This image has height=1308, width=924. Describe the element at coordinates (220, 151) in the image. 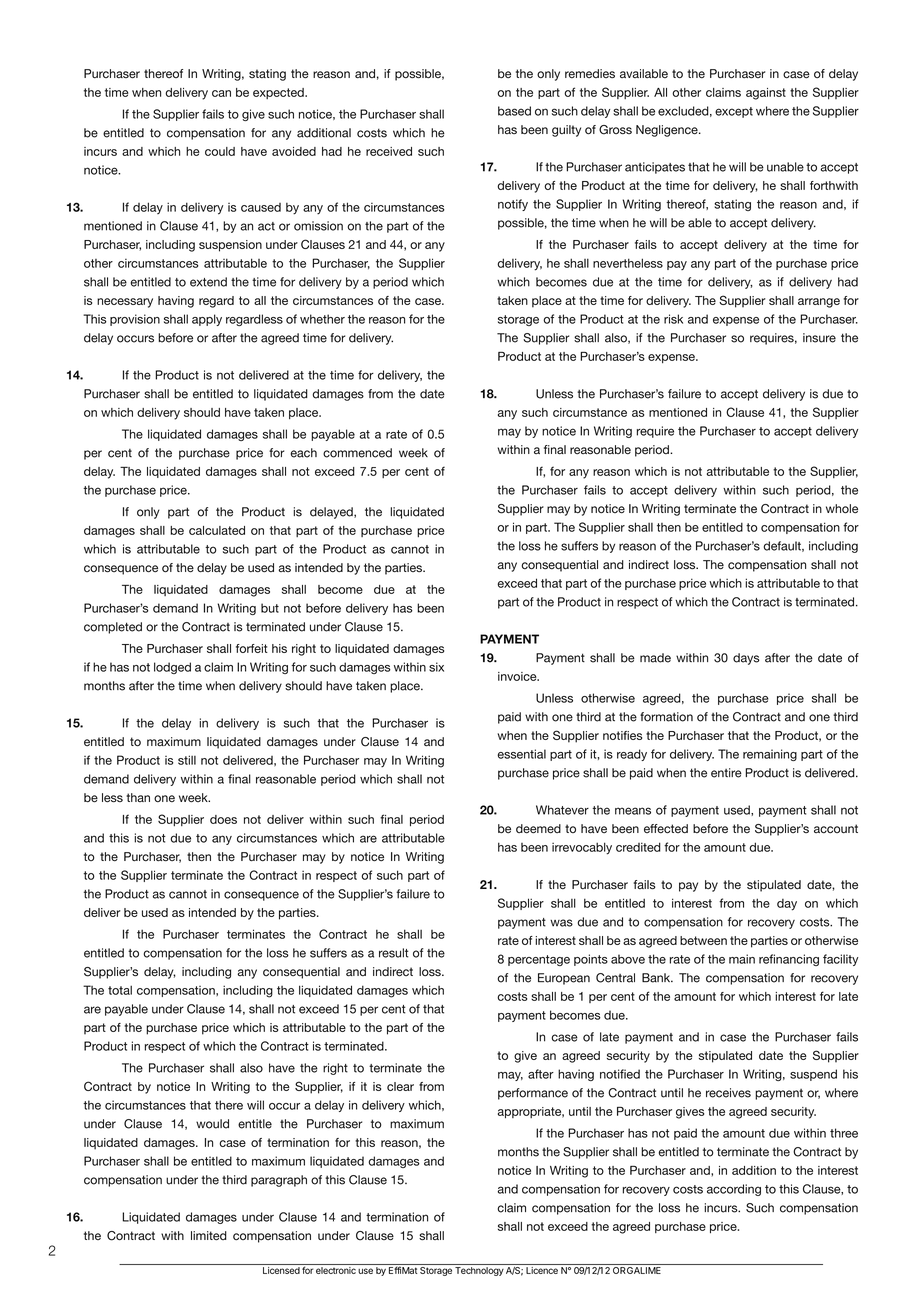

I see `could` at that location.
